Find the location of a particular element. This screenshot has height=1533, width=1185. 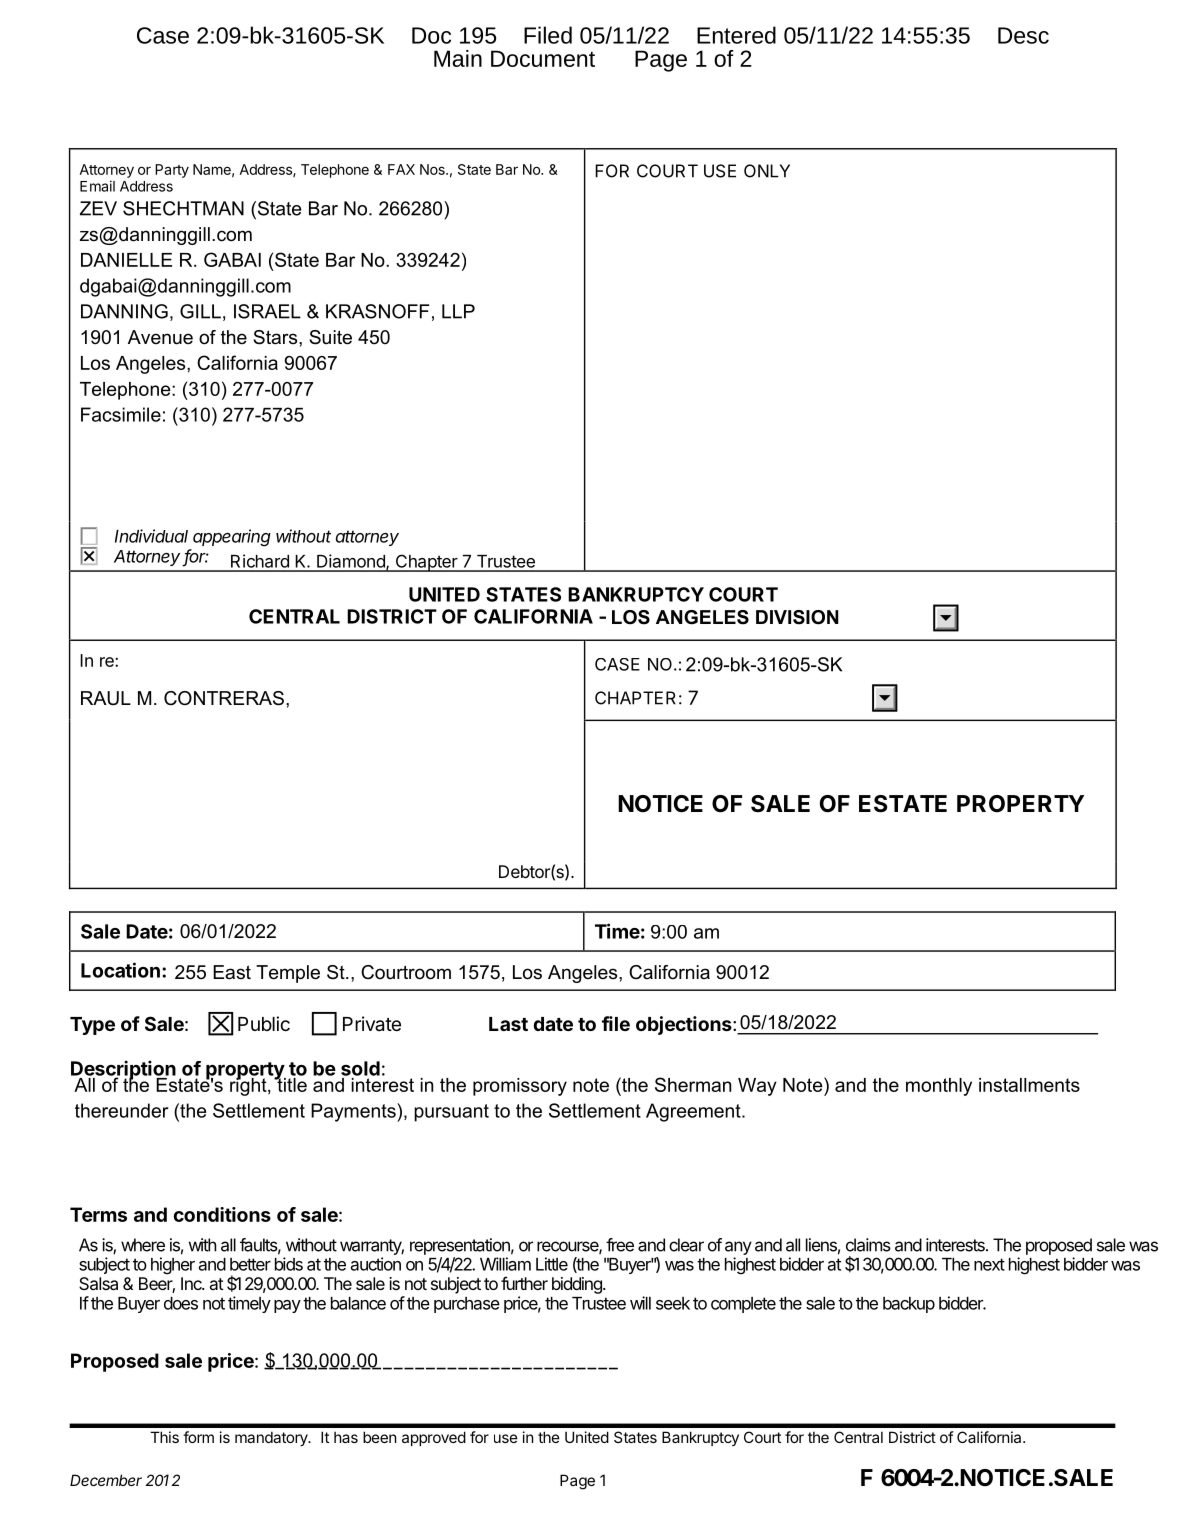

monthly is located at coordinates (939, 1087).
